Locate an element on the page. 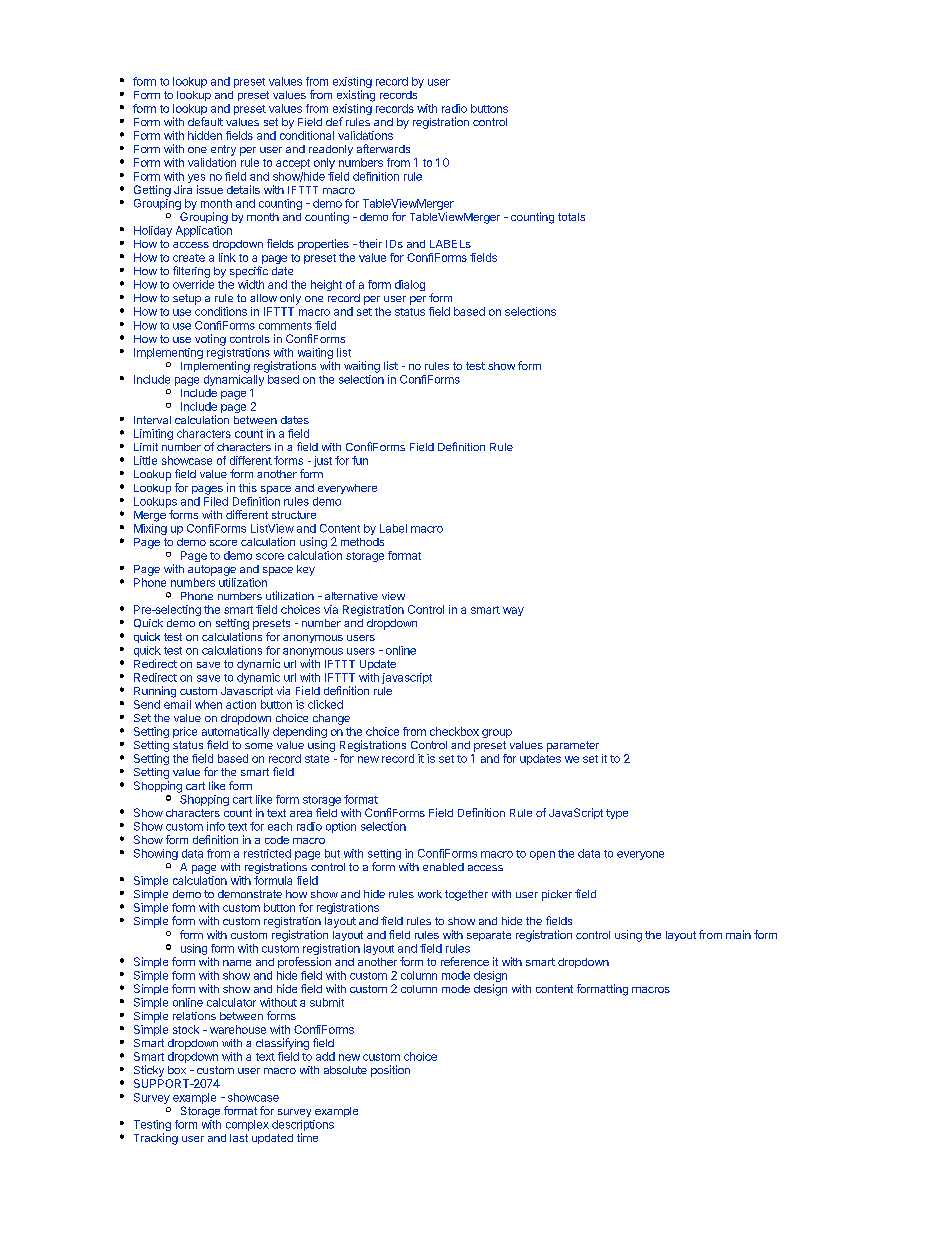 The width and height of the page is (952, 1233). complex is located at coordinates (247, 1125).
